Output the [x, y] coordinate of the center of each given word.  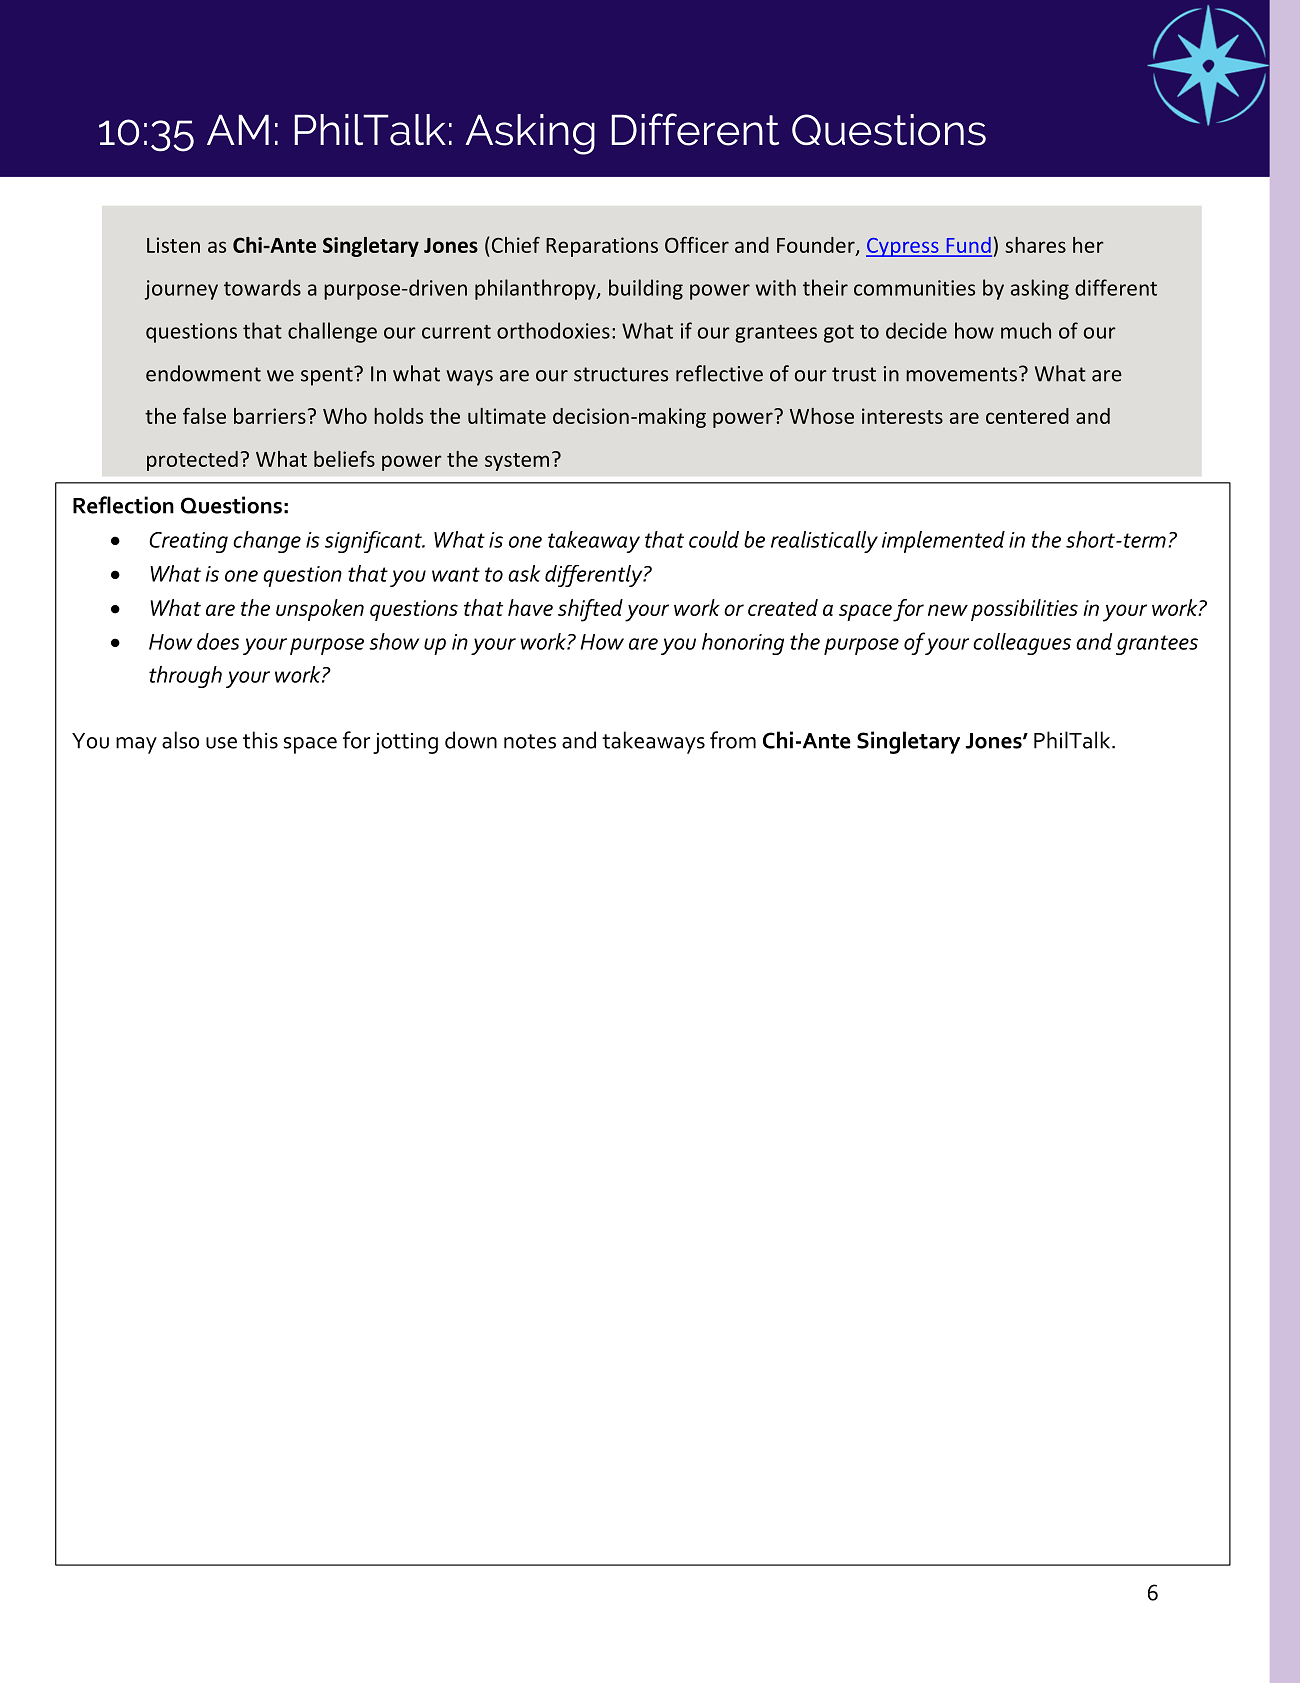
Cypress [903, 247]
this [260, 740]
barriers [270, 416]
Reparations [602, 247]
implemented [943, 542]
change [267, 542]
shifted [590, 610]
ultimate [507, 416]
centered [1027, 416]
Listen [173, 245]
